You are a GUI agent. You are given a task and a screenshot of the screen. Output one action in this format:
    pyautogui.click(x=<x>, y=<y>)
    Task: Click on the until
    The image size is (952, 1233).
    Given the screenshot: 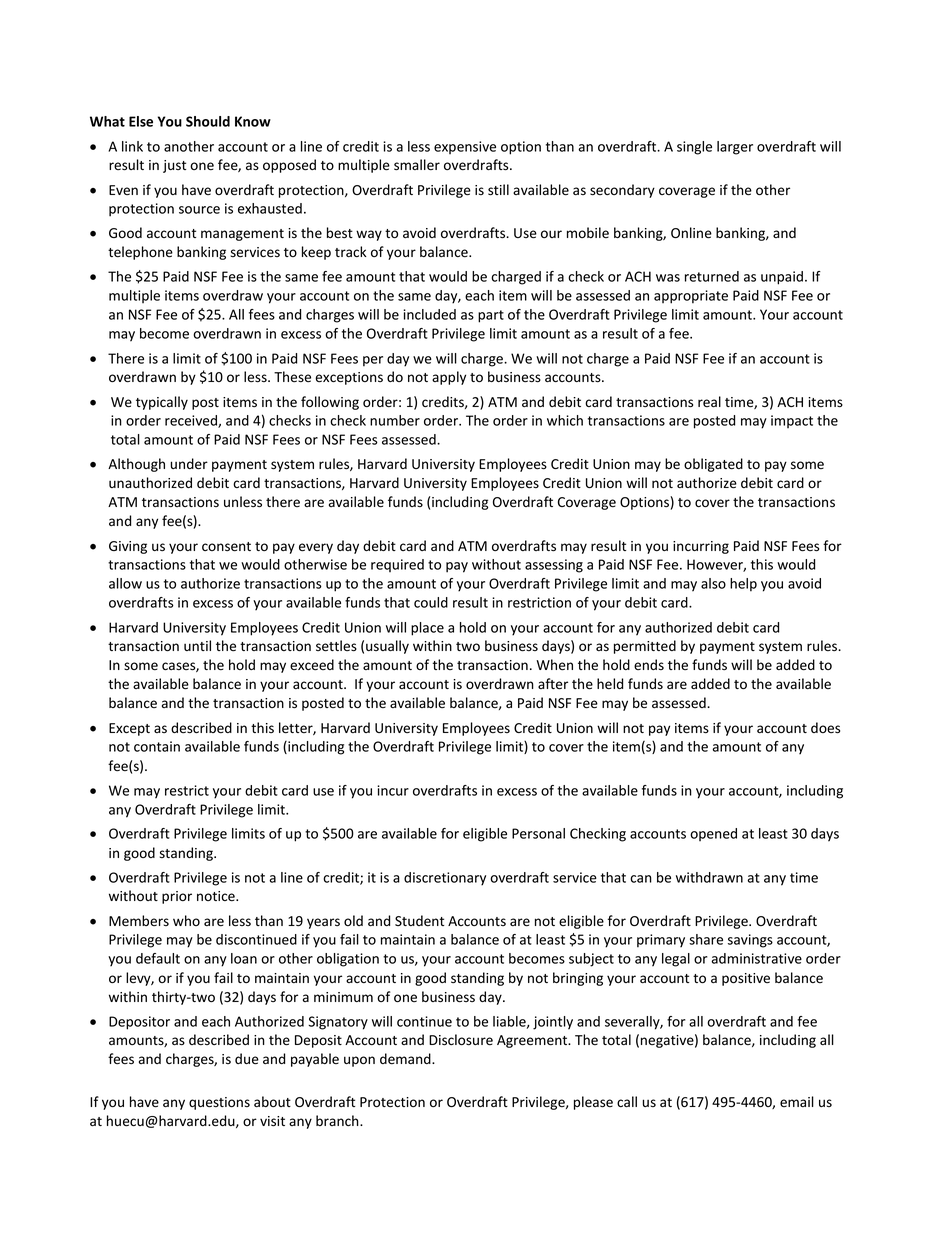 What is the action you would take?
    pyautogui.click(x=197, y=645)
